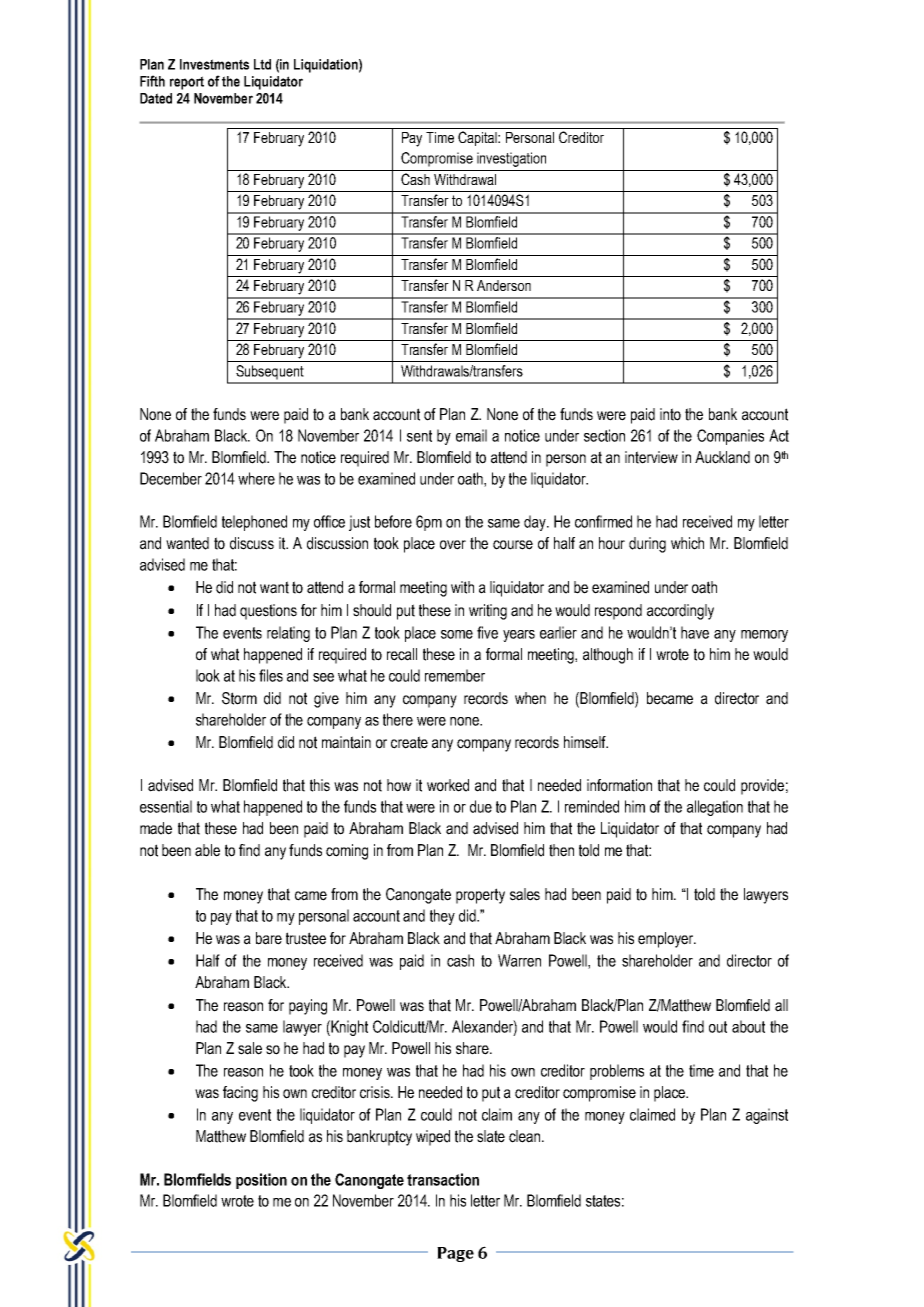 The image size is (924, 1307). What do you see at coordinates (767, 1116) in the screenshot?
I see `against` at bounding box center [767, 1116].
